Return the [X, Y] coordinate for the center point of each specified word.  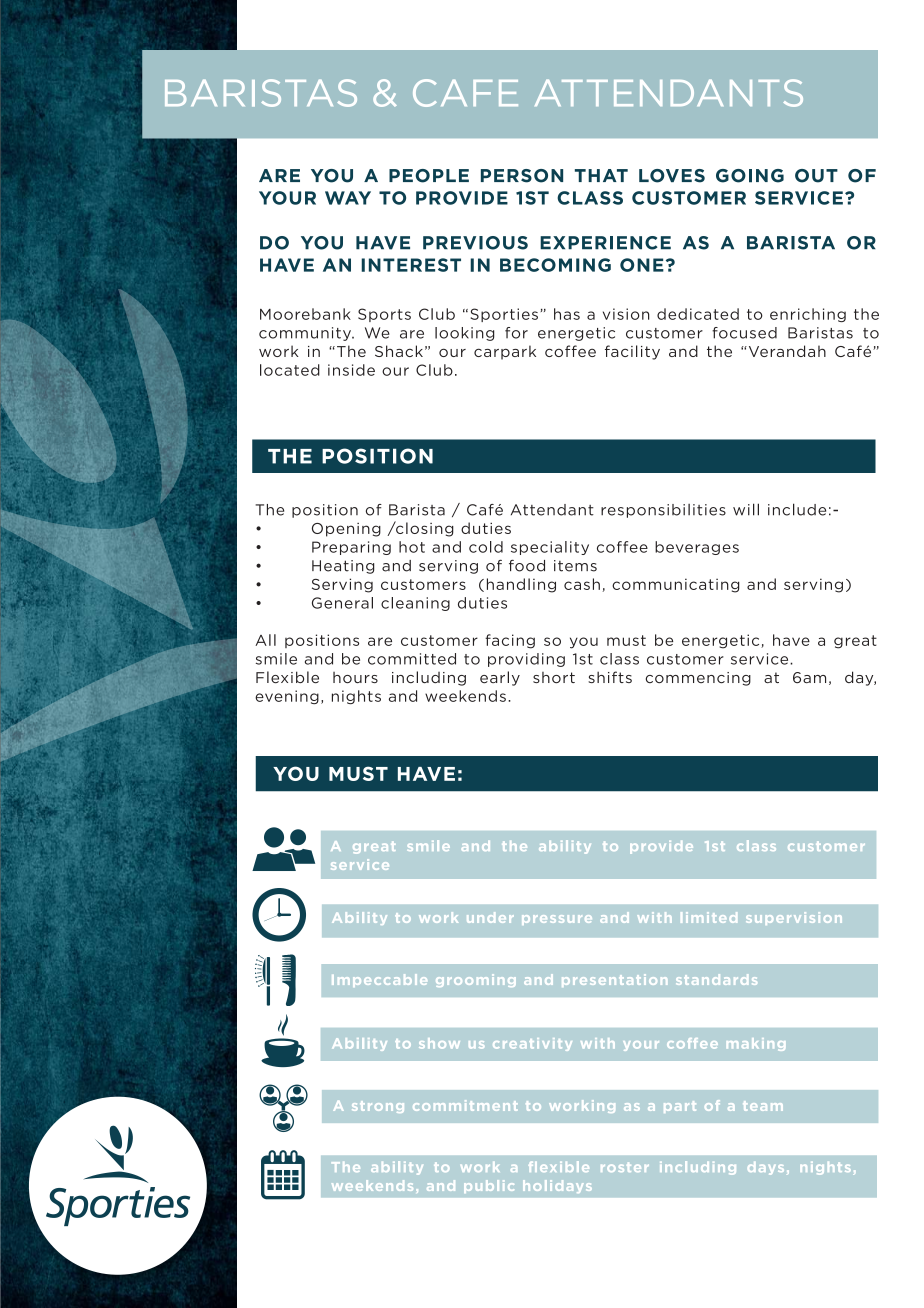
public [489, 1186]
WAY [348, 198]
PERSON [522, 176]
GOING [750, 176]
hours [355, 678]
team [763, 1106]
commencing [698, 679]
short [554, 677]
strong [378, 1107]
